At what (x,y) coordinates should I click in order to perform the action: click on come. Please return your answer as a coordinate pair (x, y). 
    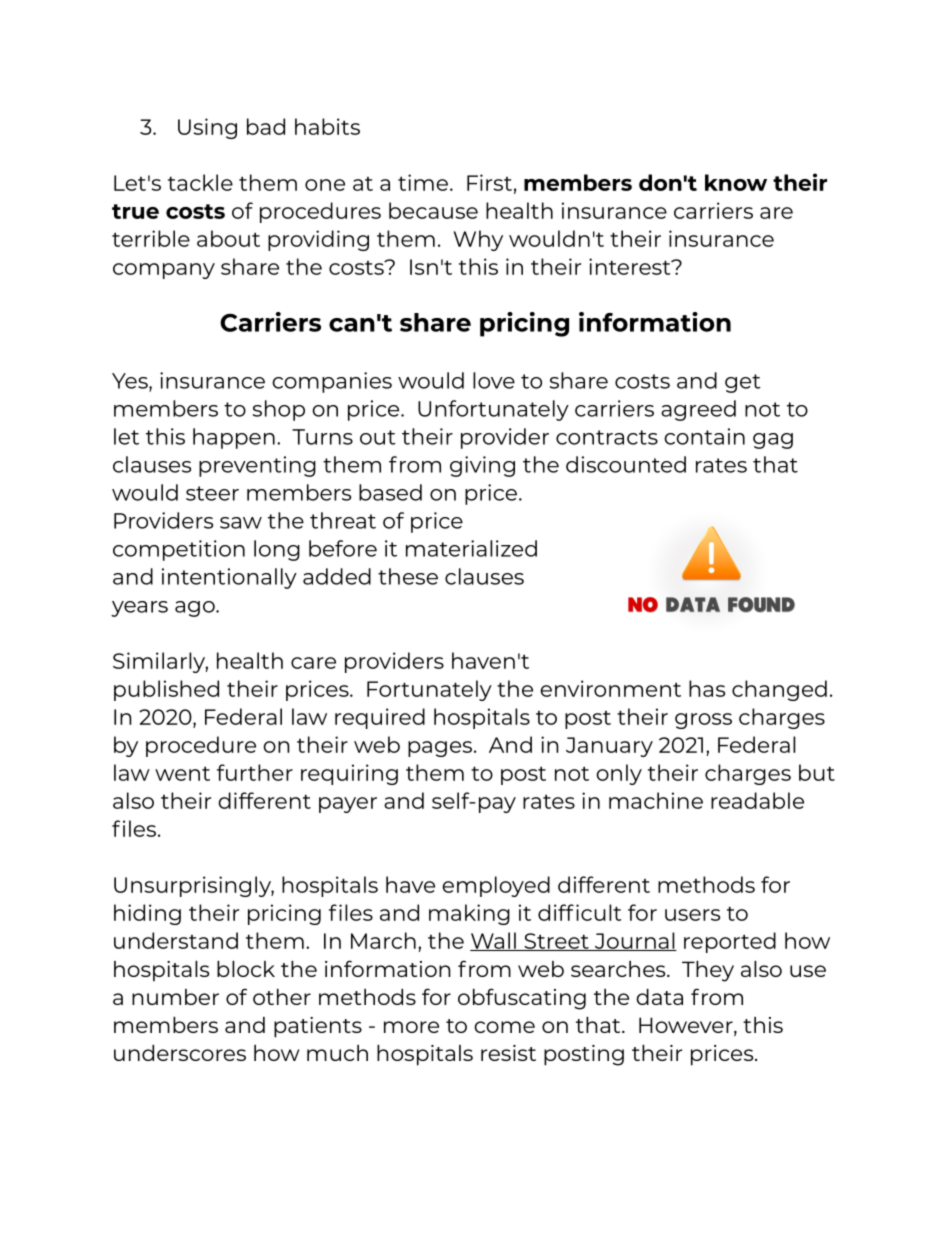
    Looking at the image, I should click on (504, 1027).
